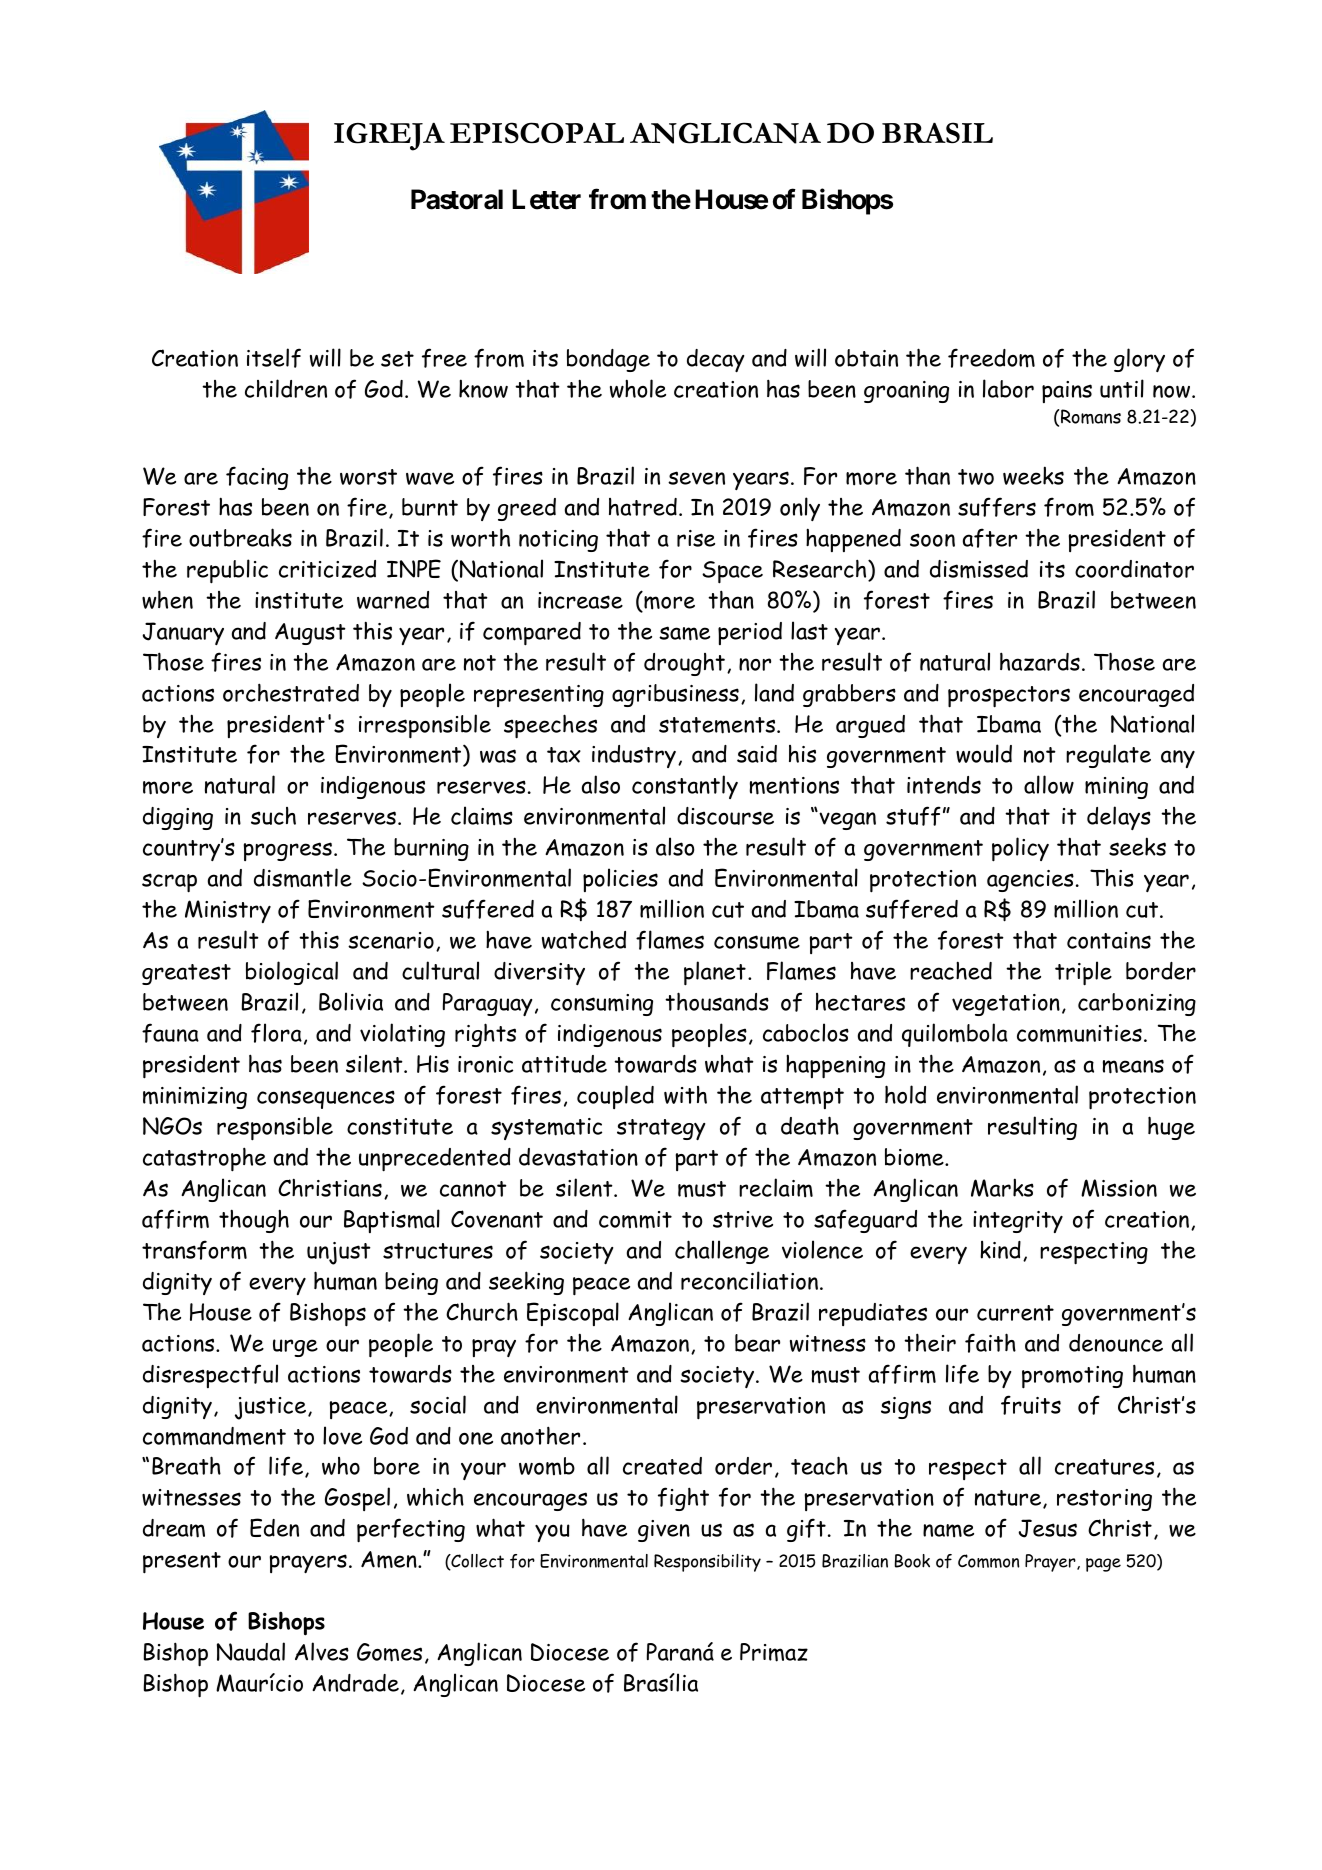 This document has width=1322, height=1870. I want to click on triple, so click(1083, 973).
